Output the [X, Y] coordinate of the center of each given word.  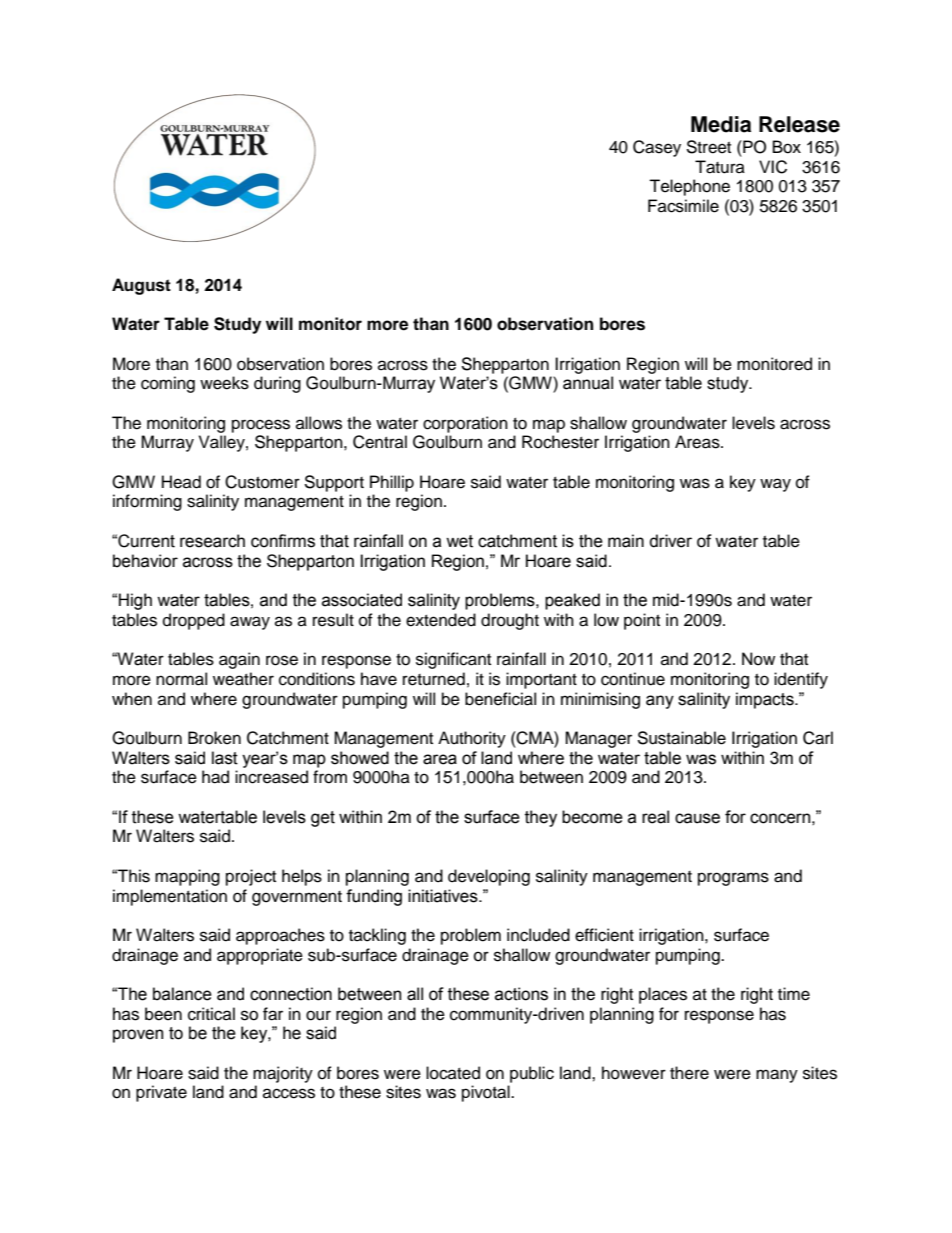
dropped [194, 621]
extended [441, 620]
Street [708, 147]
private [161, 1093]
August [141, 286]
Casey [657, 148]
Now [758, 659]
